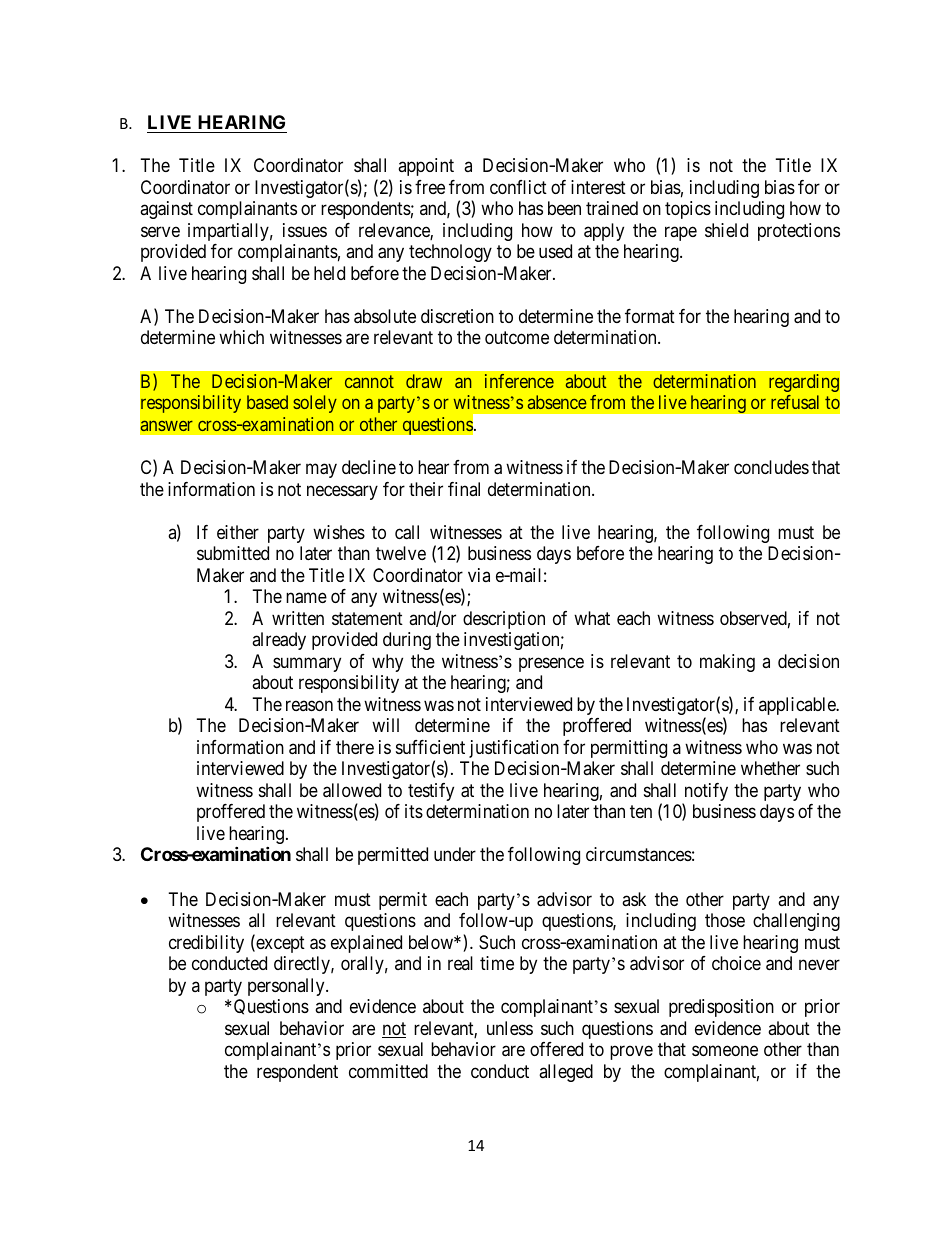  What do you see at coordinates (518, 187) in the screenshot?
I see `conflict` at bounding box center [518, 187].
